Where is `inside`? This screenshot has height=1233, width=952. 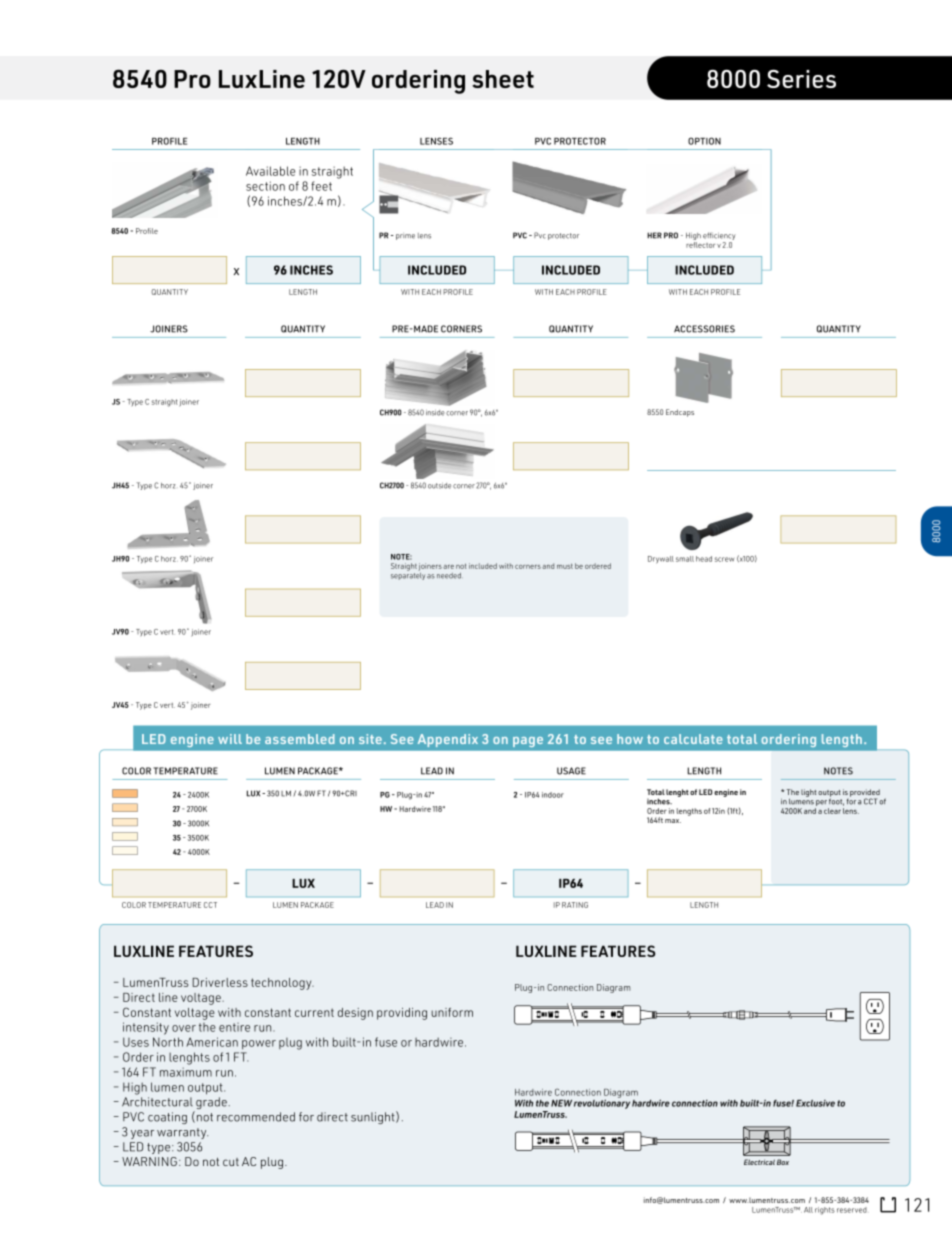
inside is located at coordinates (435, 413).
